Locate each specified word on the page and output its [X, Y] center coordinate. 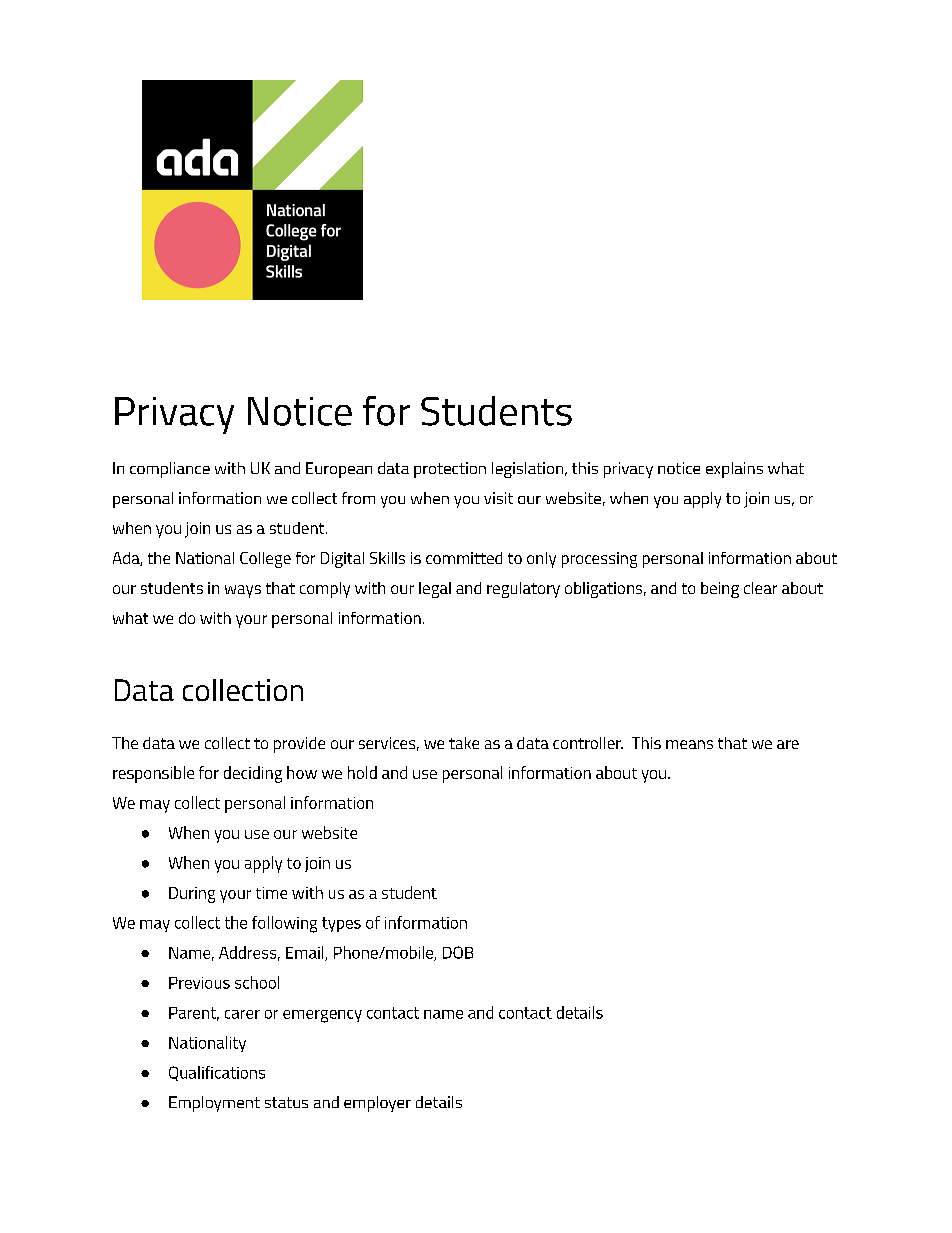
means [689, 744]
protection [450, 470]
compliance [170, 470]
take [464, 743]
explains [734, 470]
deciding [253, 774]
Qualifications [217, 1073]
